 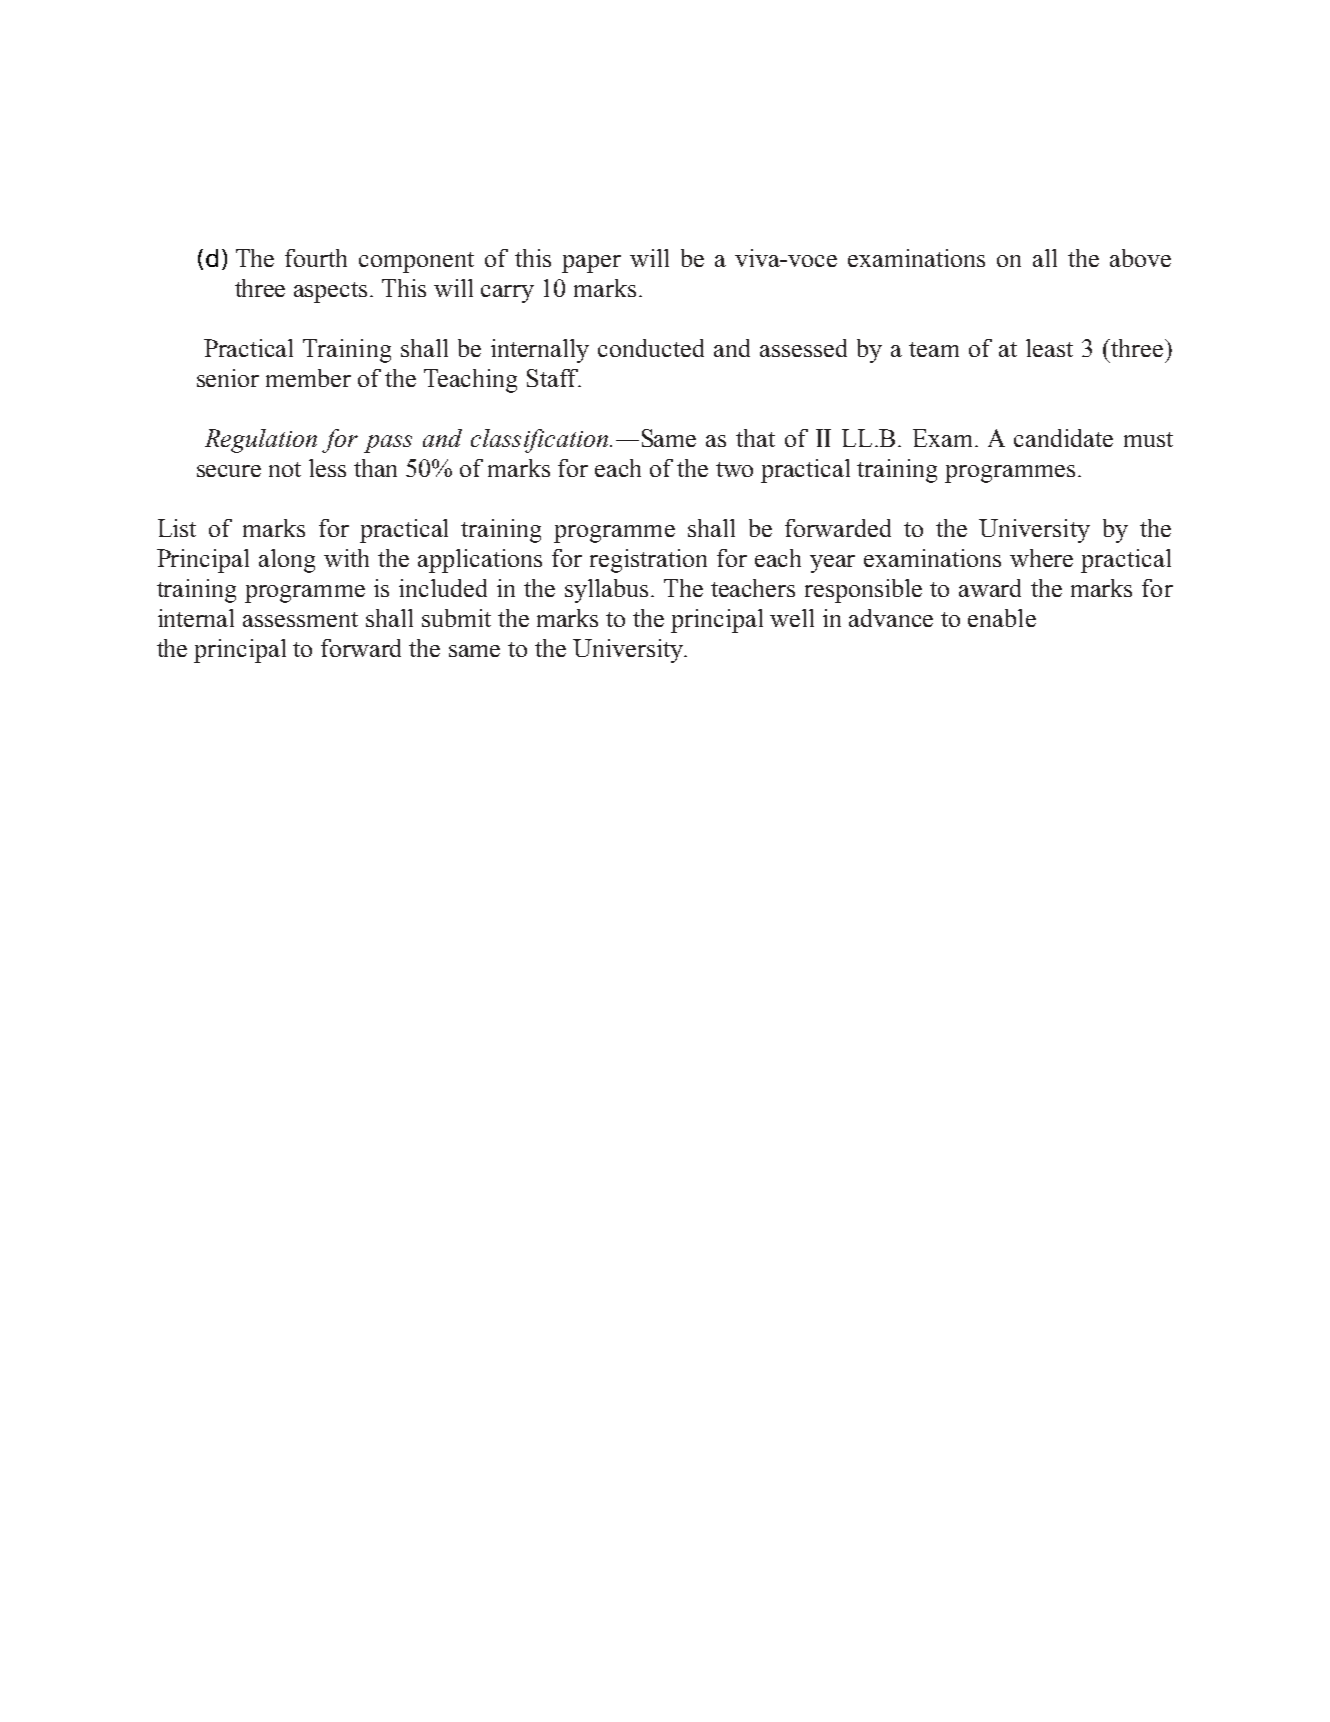 What do you see at coordinates (300, 619) in the screenshot?
I see `assessment` at bounding box center [300, 619].
